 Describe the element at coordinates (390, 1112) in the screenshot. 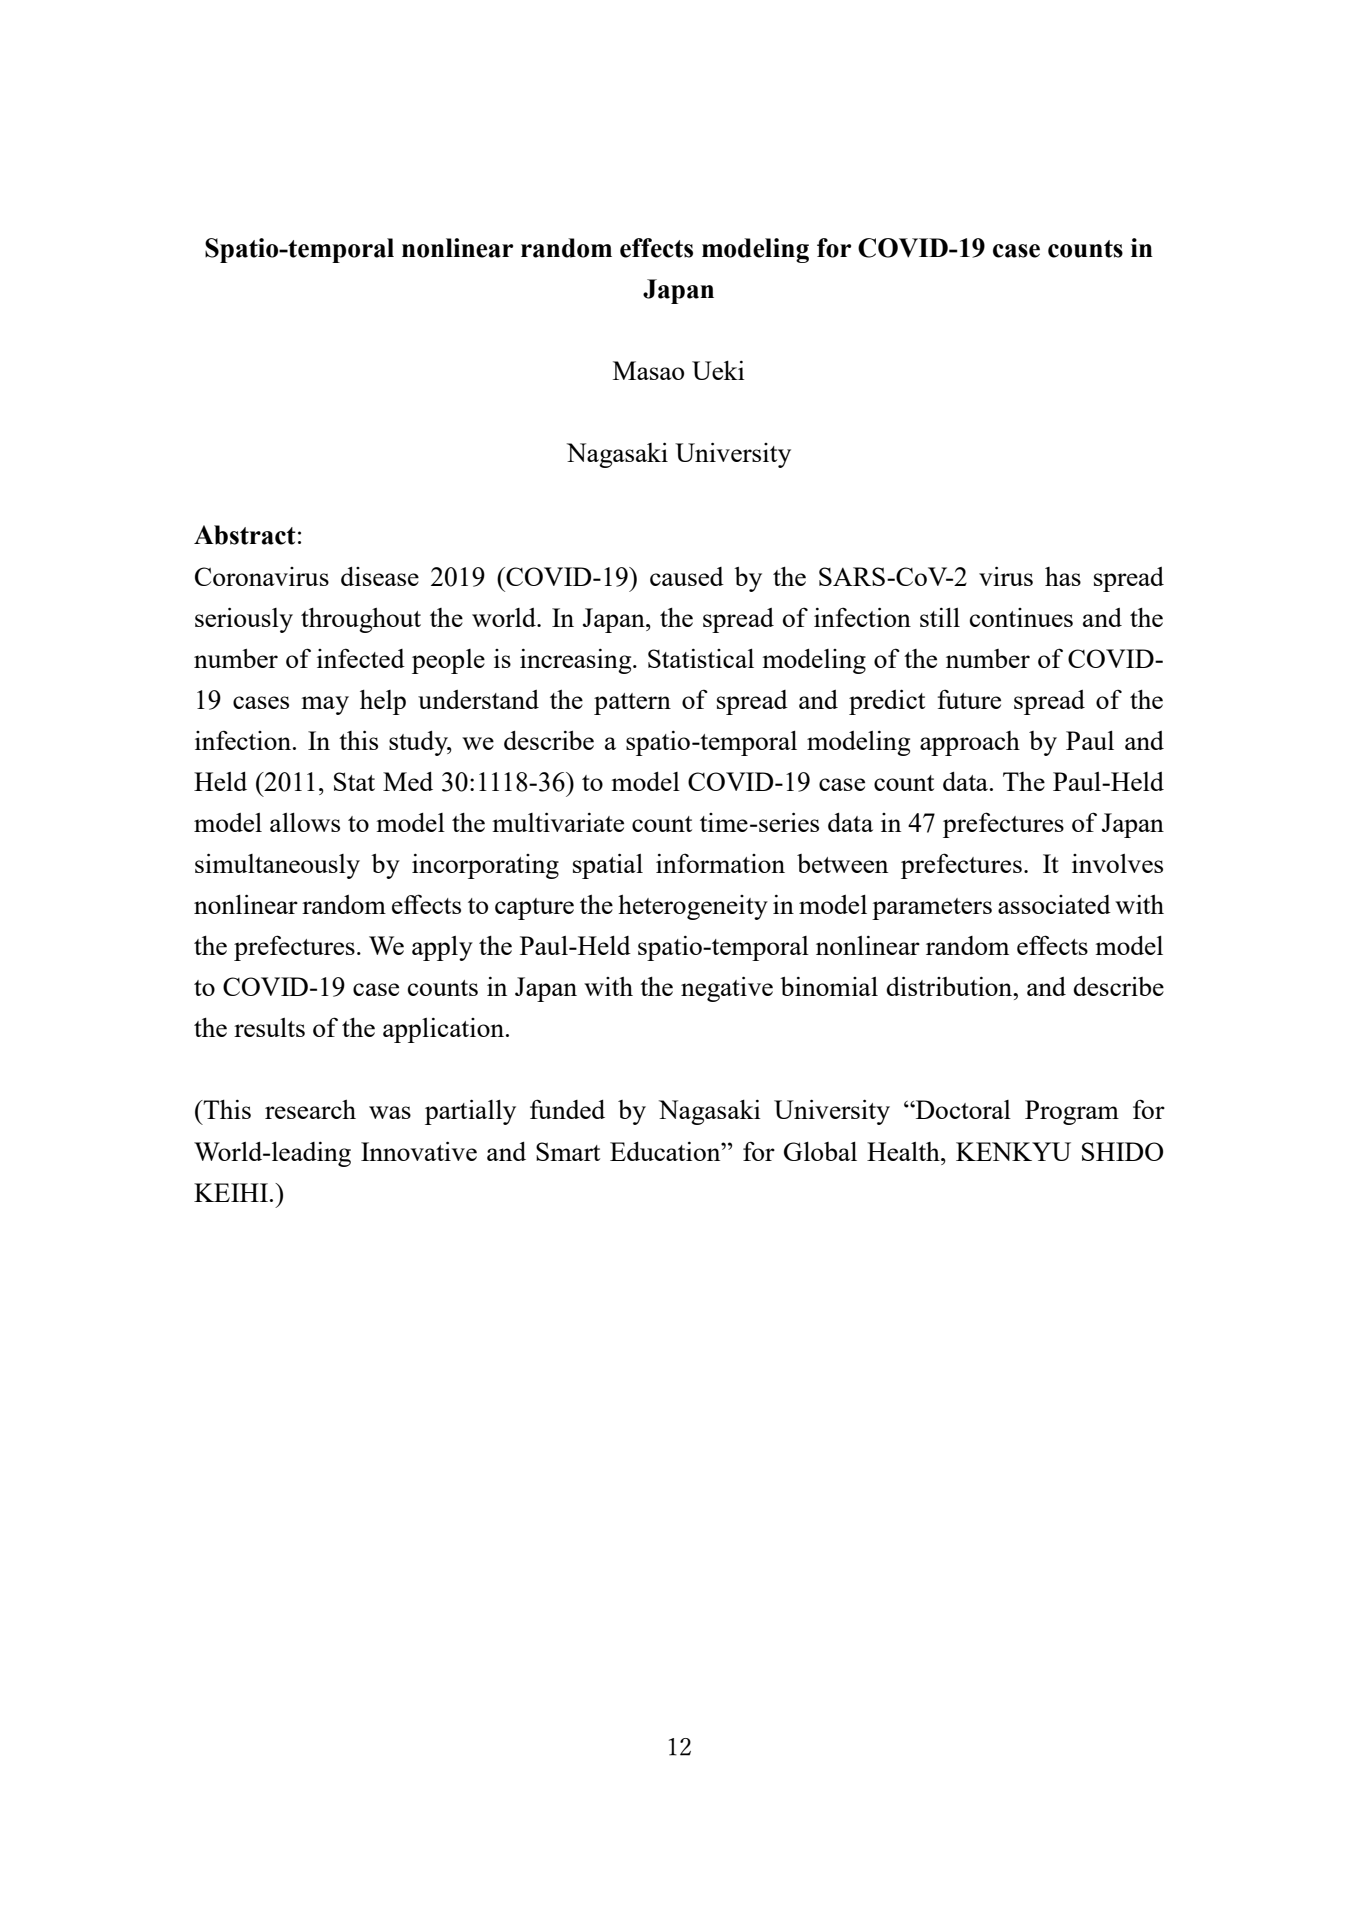

I see `was` at that location.
